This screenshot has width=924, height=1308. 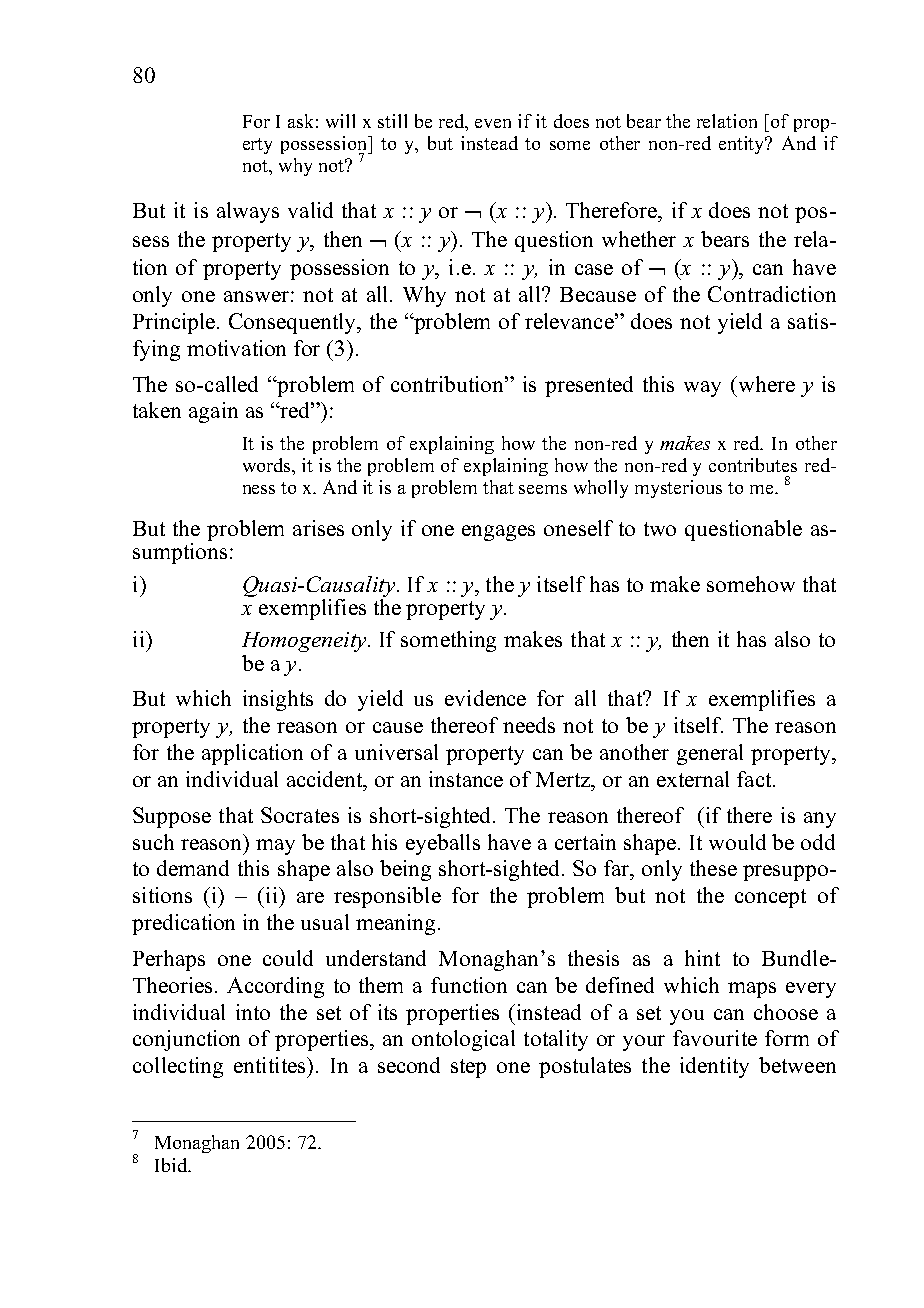 I want to click on evidence, so click(x=485, y=698).
